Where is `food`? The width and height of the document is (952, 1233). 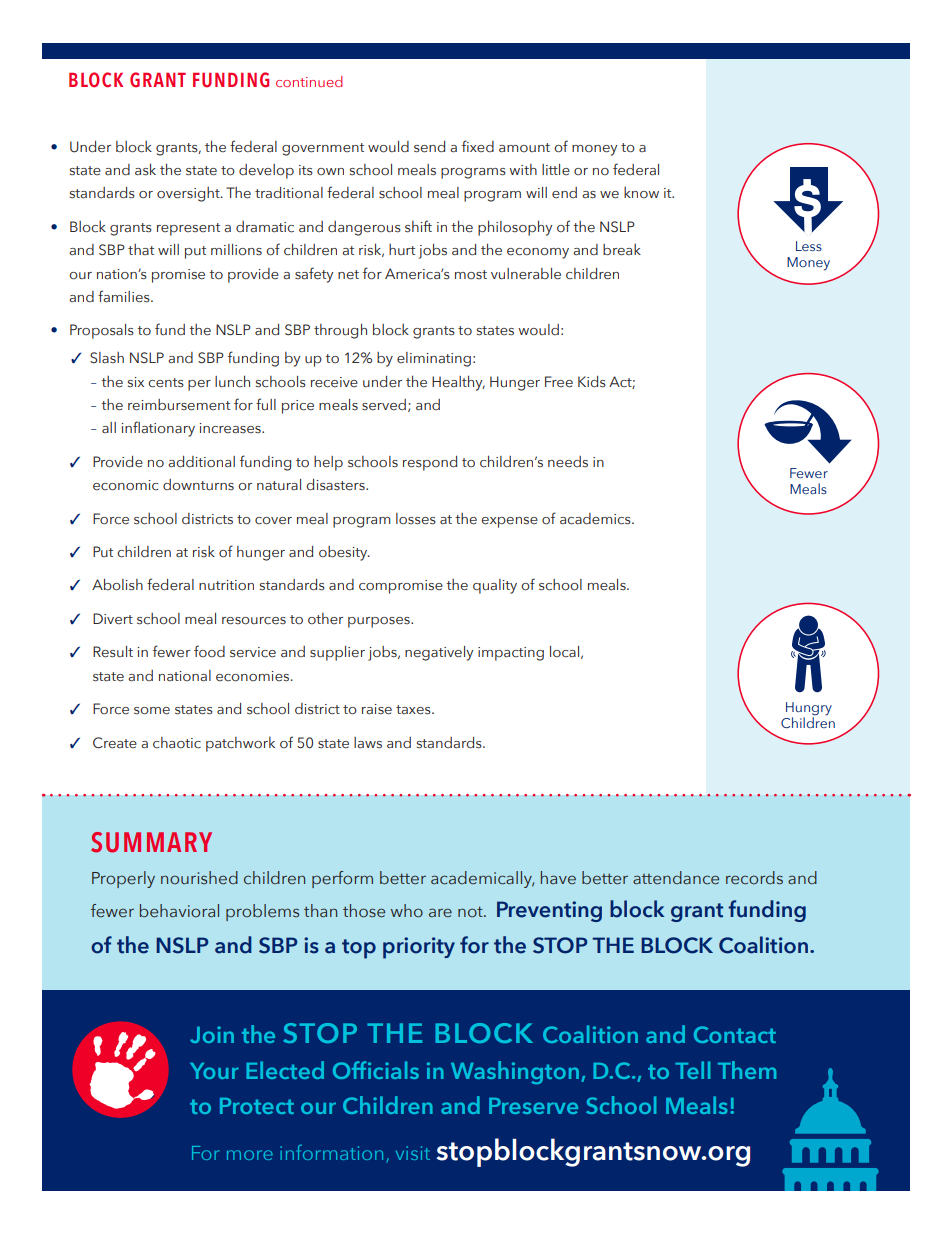
food is located at coordinates (209, 651).
